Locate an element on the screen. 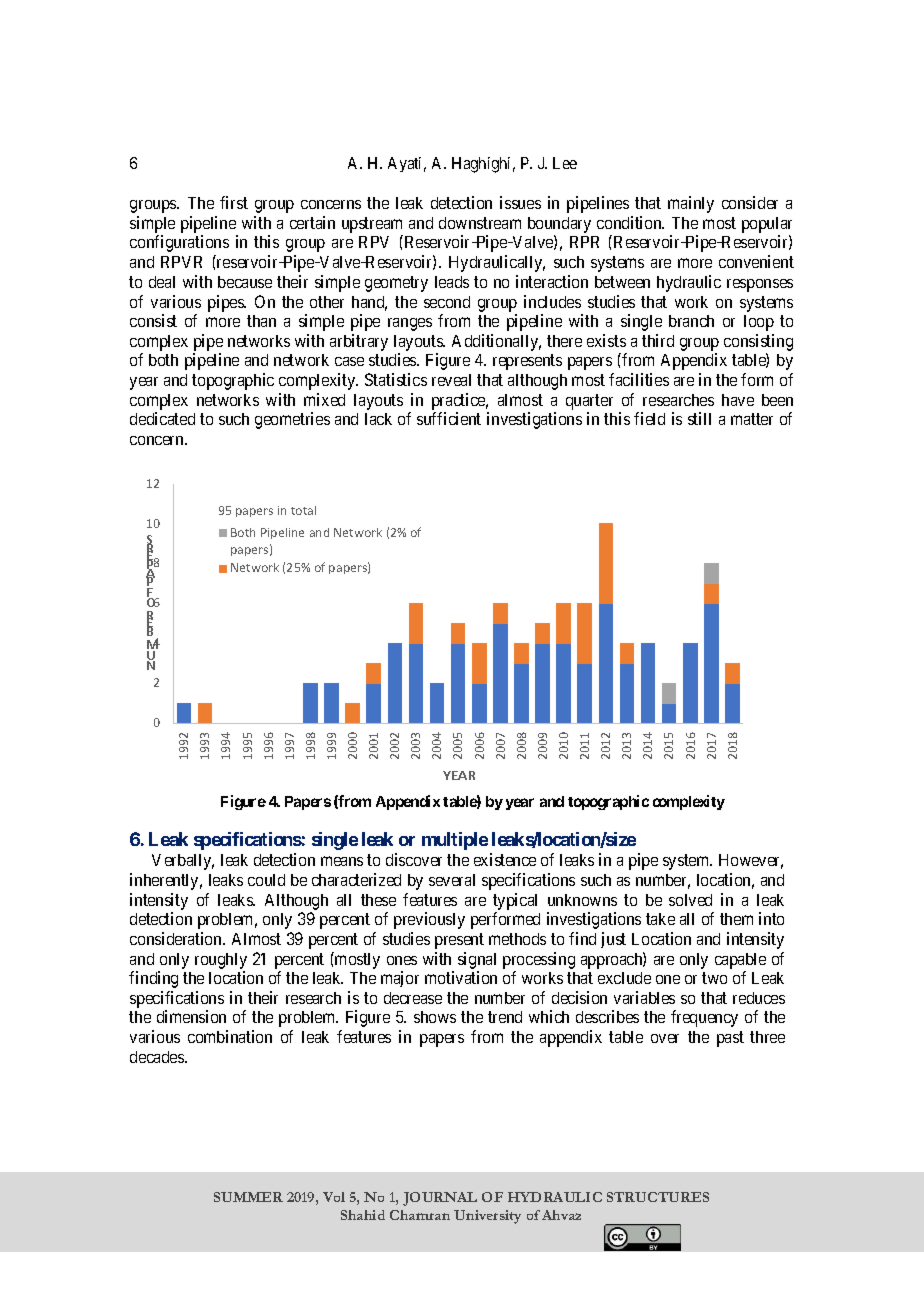 The height and width of the screenshot is (1308, 924). solved is located at coordinates (690, 900).
